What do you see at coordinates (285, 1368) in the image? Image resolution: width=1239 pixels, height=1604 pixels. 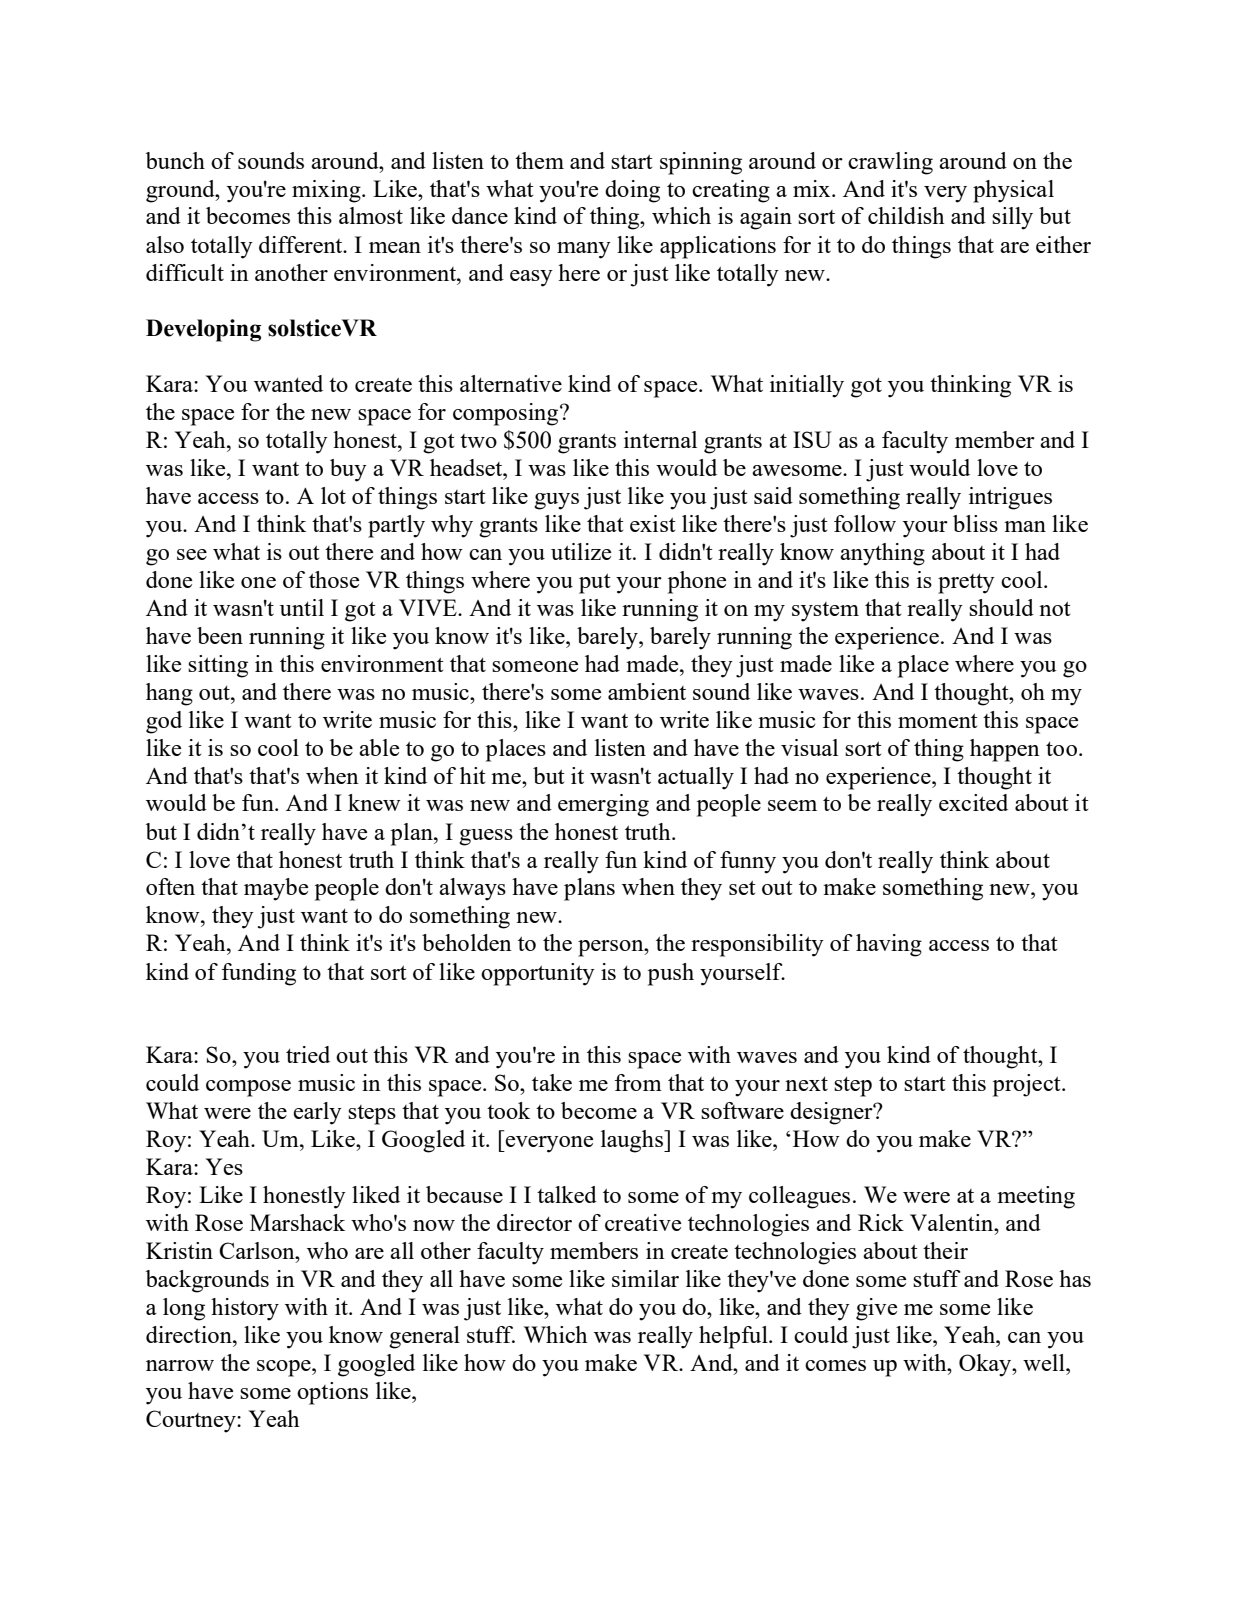 I see `scope` at bounding box center [285, 1368].
